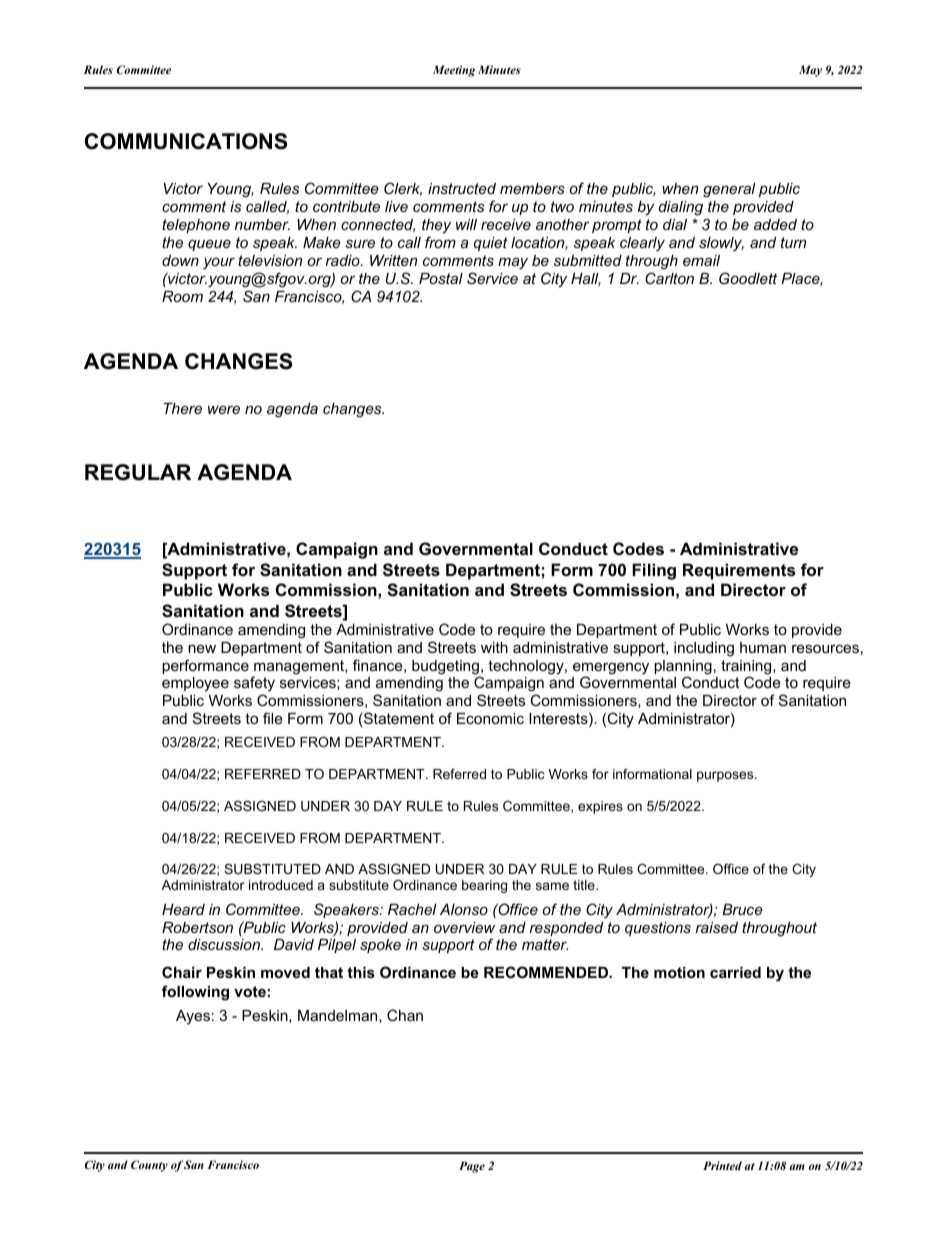  I want to click on general, so click(729, 190).
